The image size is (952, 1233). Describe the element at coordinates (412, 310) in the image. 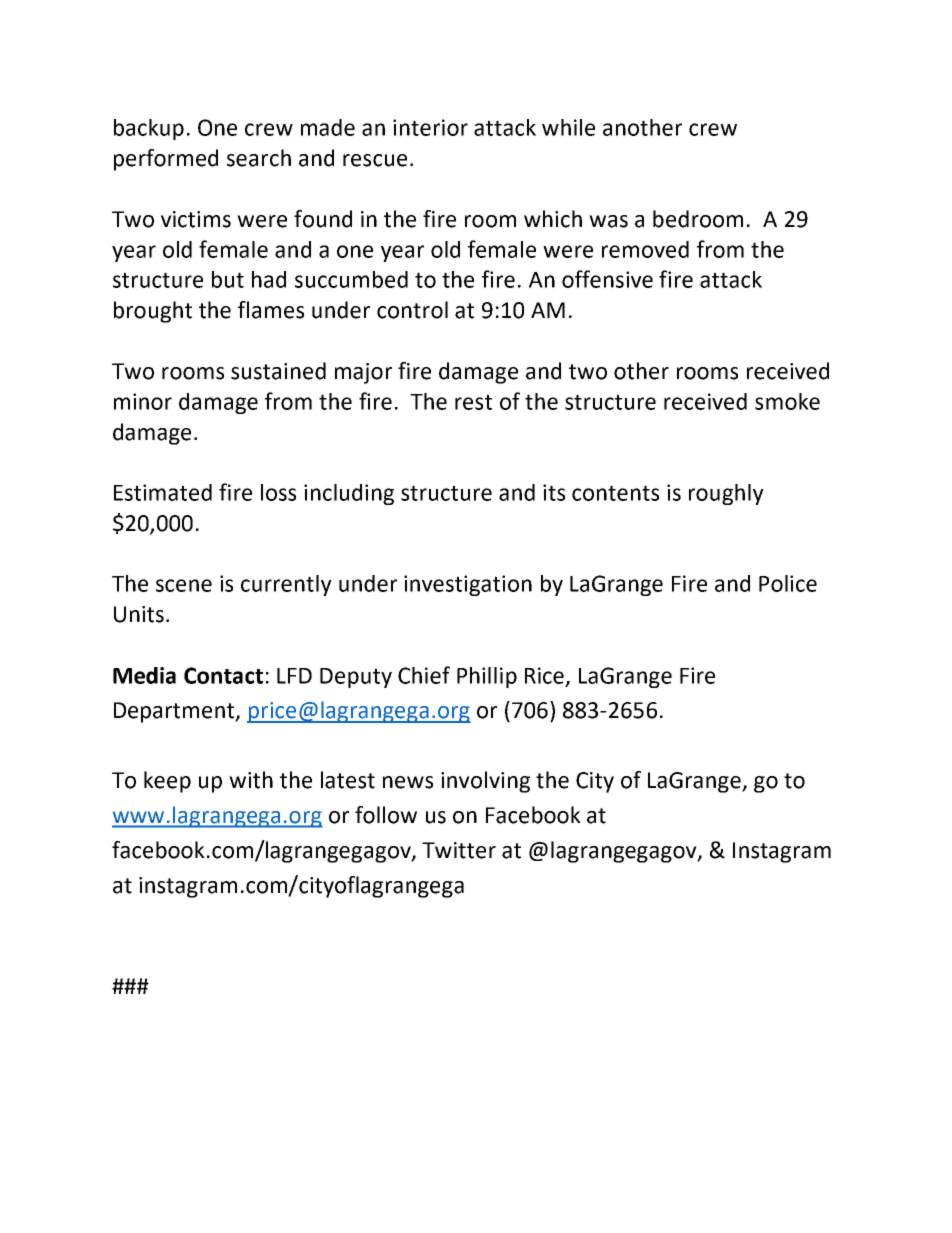

I see `control` at that location.
